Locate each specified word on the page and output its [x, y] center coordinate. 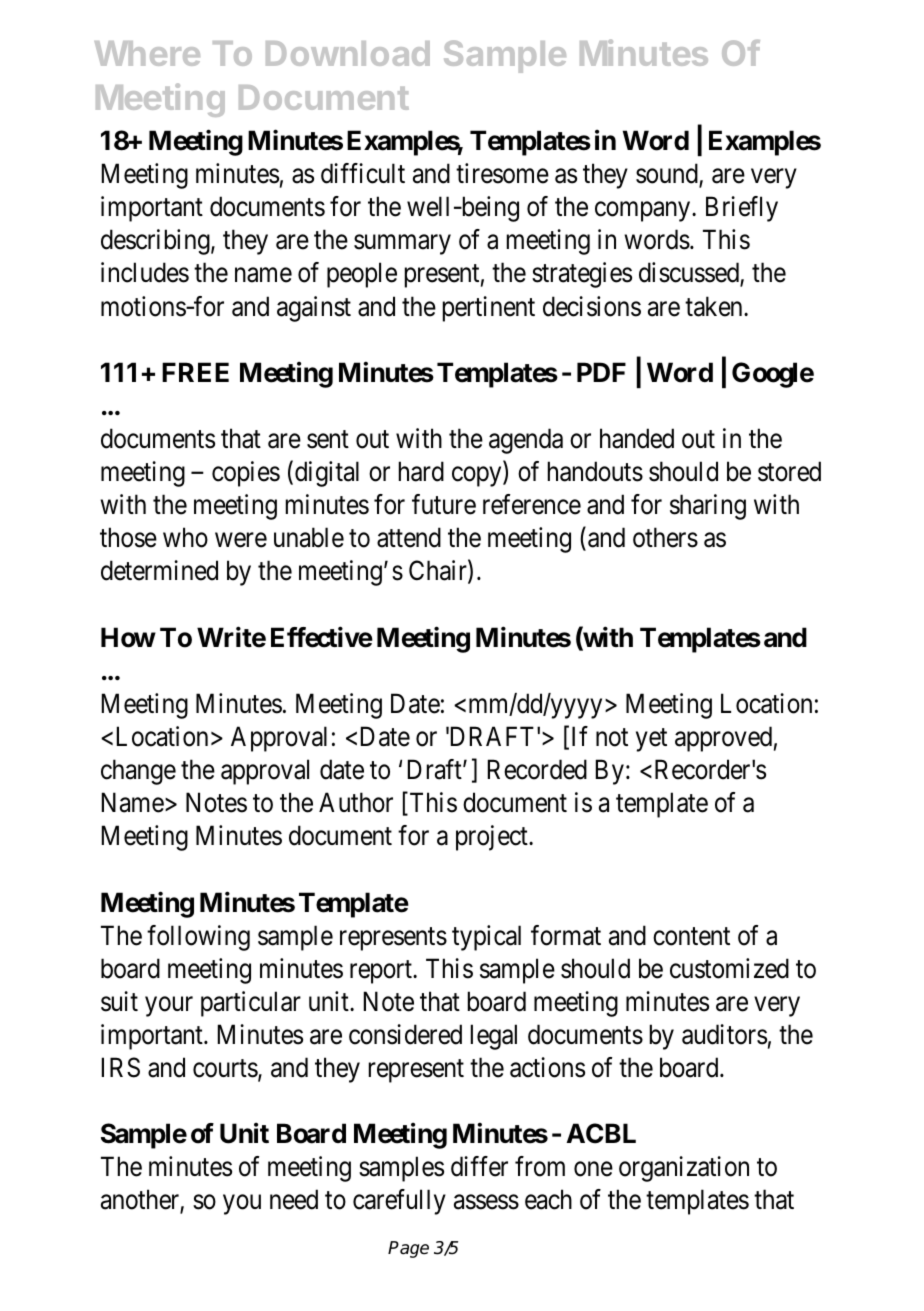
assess [486, 1202]
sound [668, 175]
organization [684, 1169]
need [294, 1199]
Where [147, 53]
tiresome [502, 173]
